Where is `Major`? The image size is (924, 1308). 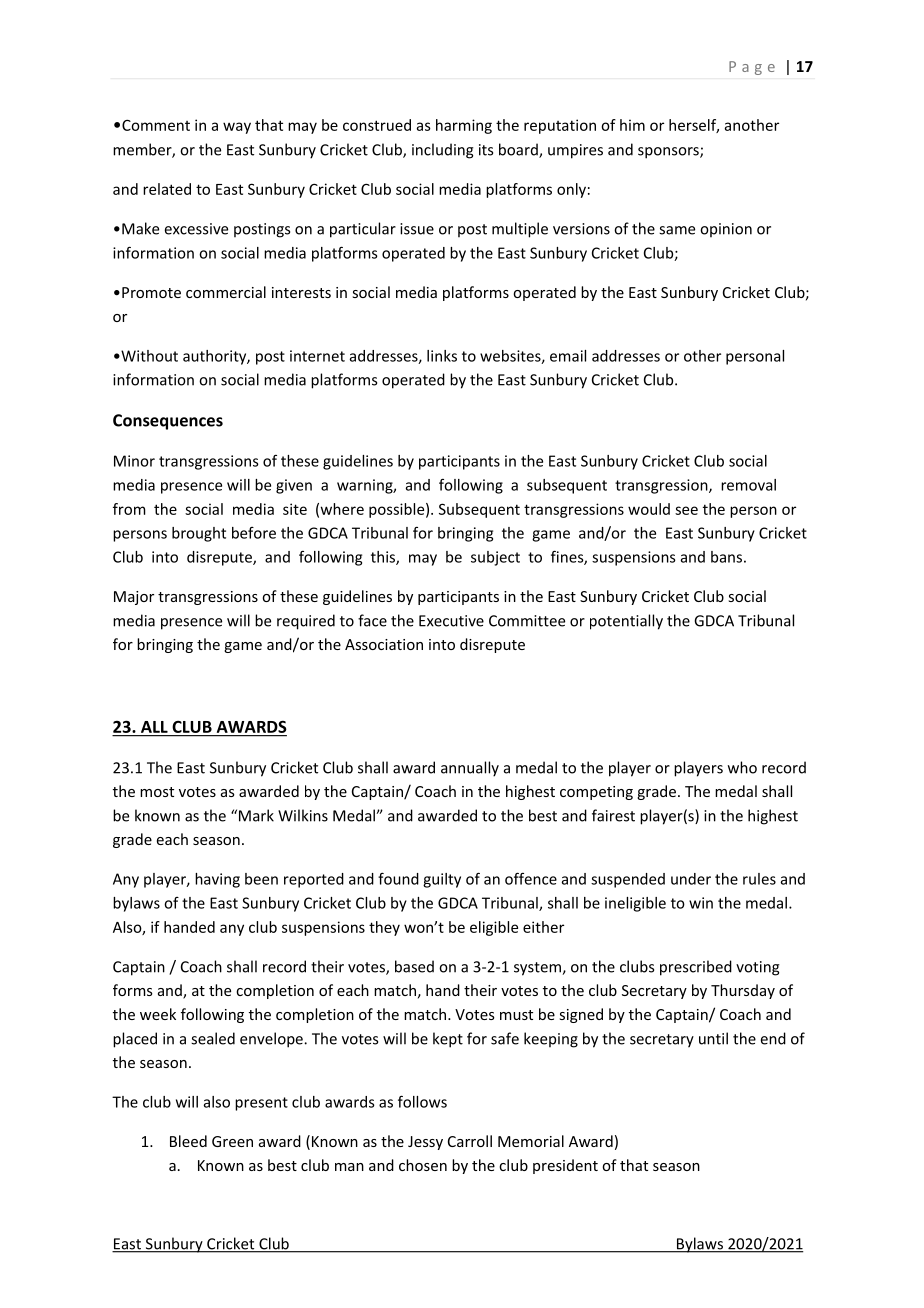
Major is located at coordinates (134, 598).
